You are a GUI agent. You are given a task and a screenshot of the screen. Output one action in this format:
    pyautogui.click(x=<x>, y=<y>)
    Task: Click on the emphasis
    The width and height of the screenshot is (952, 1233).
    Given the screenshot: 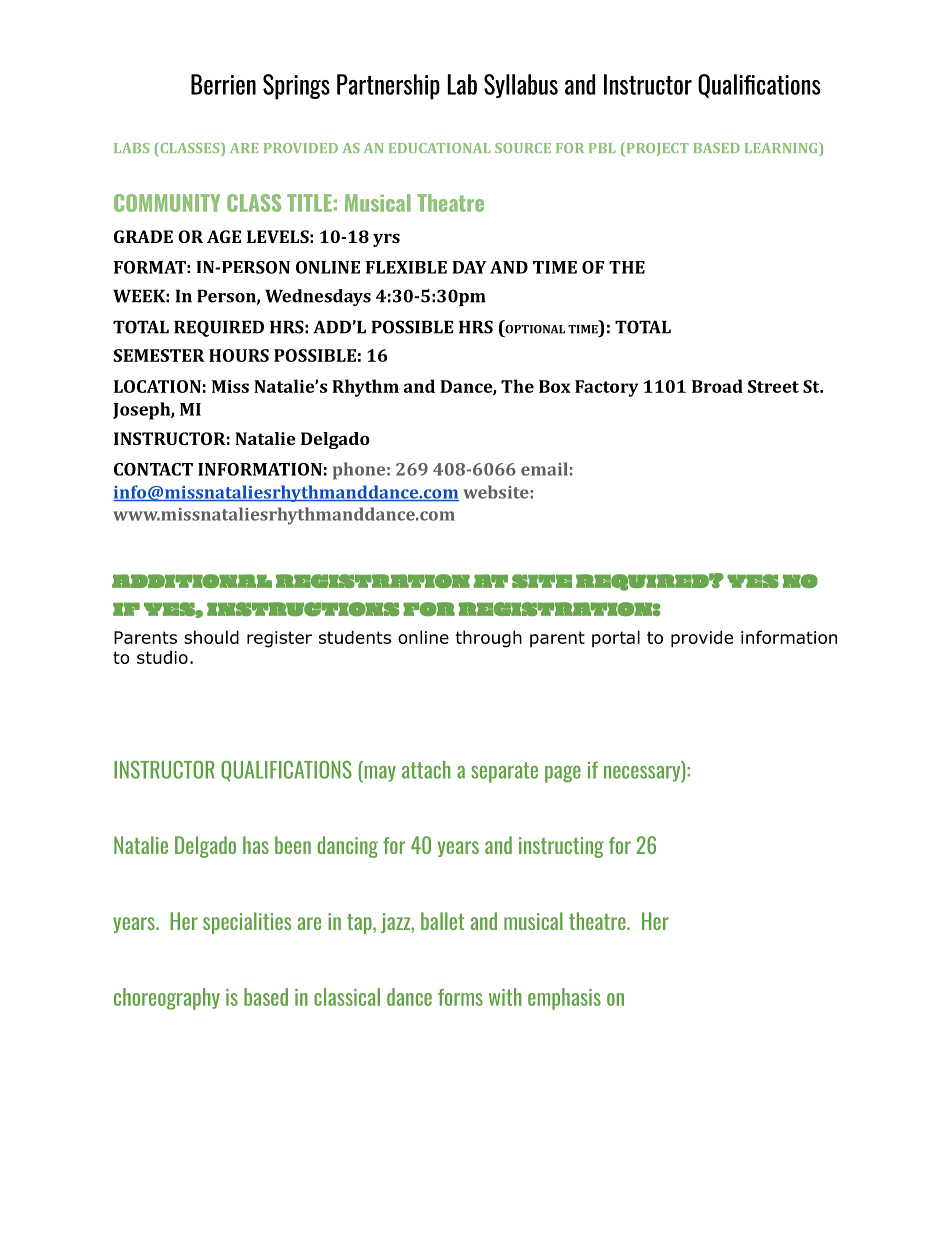 What is the action you would take?
    pyautogui.click(x=564, y=999)
